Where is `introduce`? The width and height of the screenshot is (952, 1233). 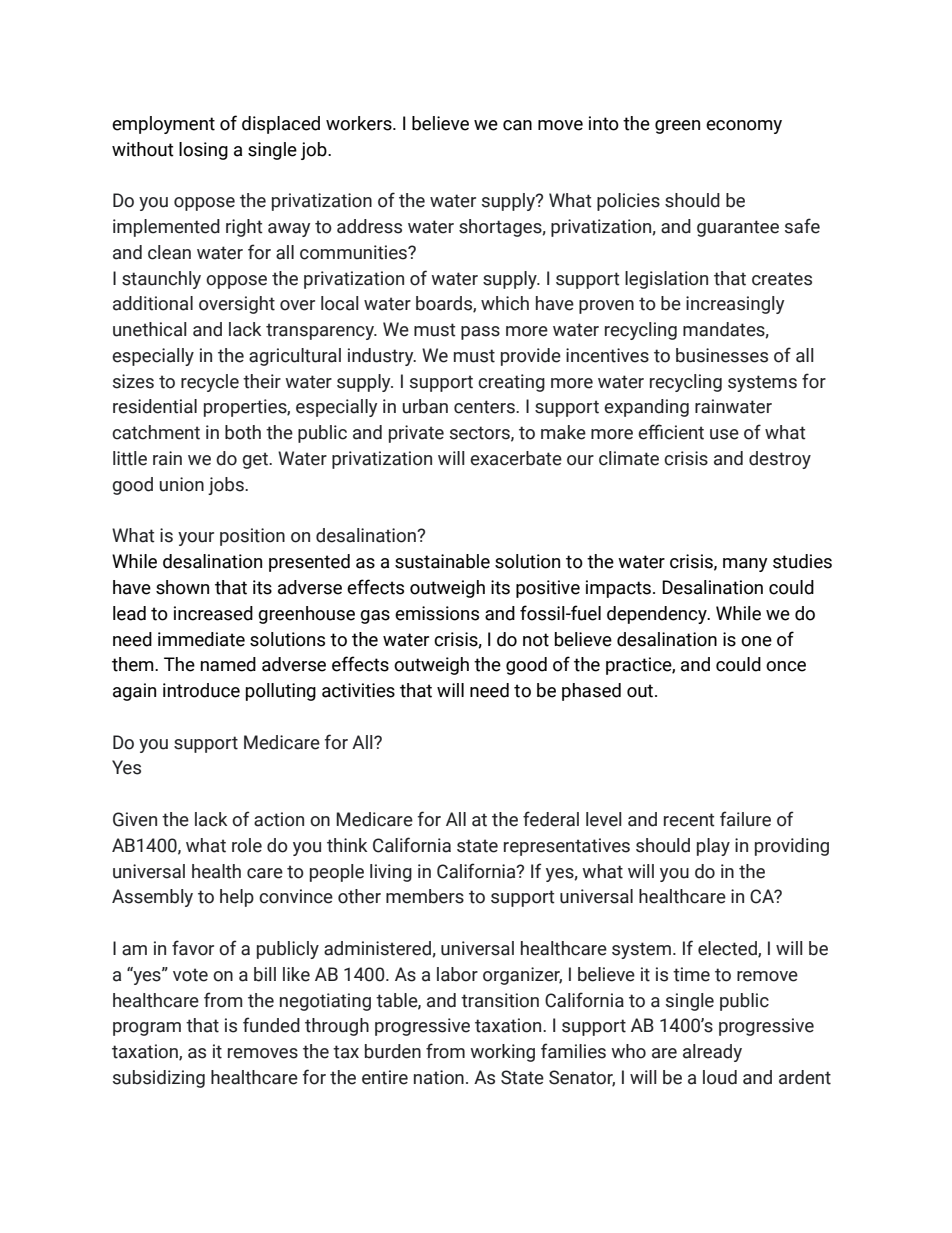 introduce is located at coordinates (201, 690).
